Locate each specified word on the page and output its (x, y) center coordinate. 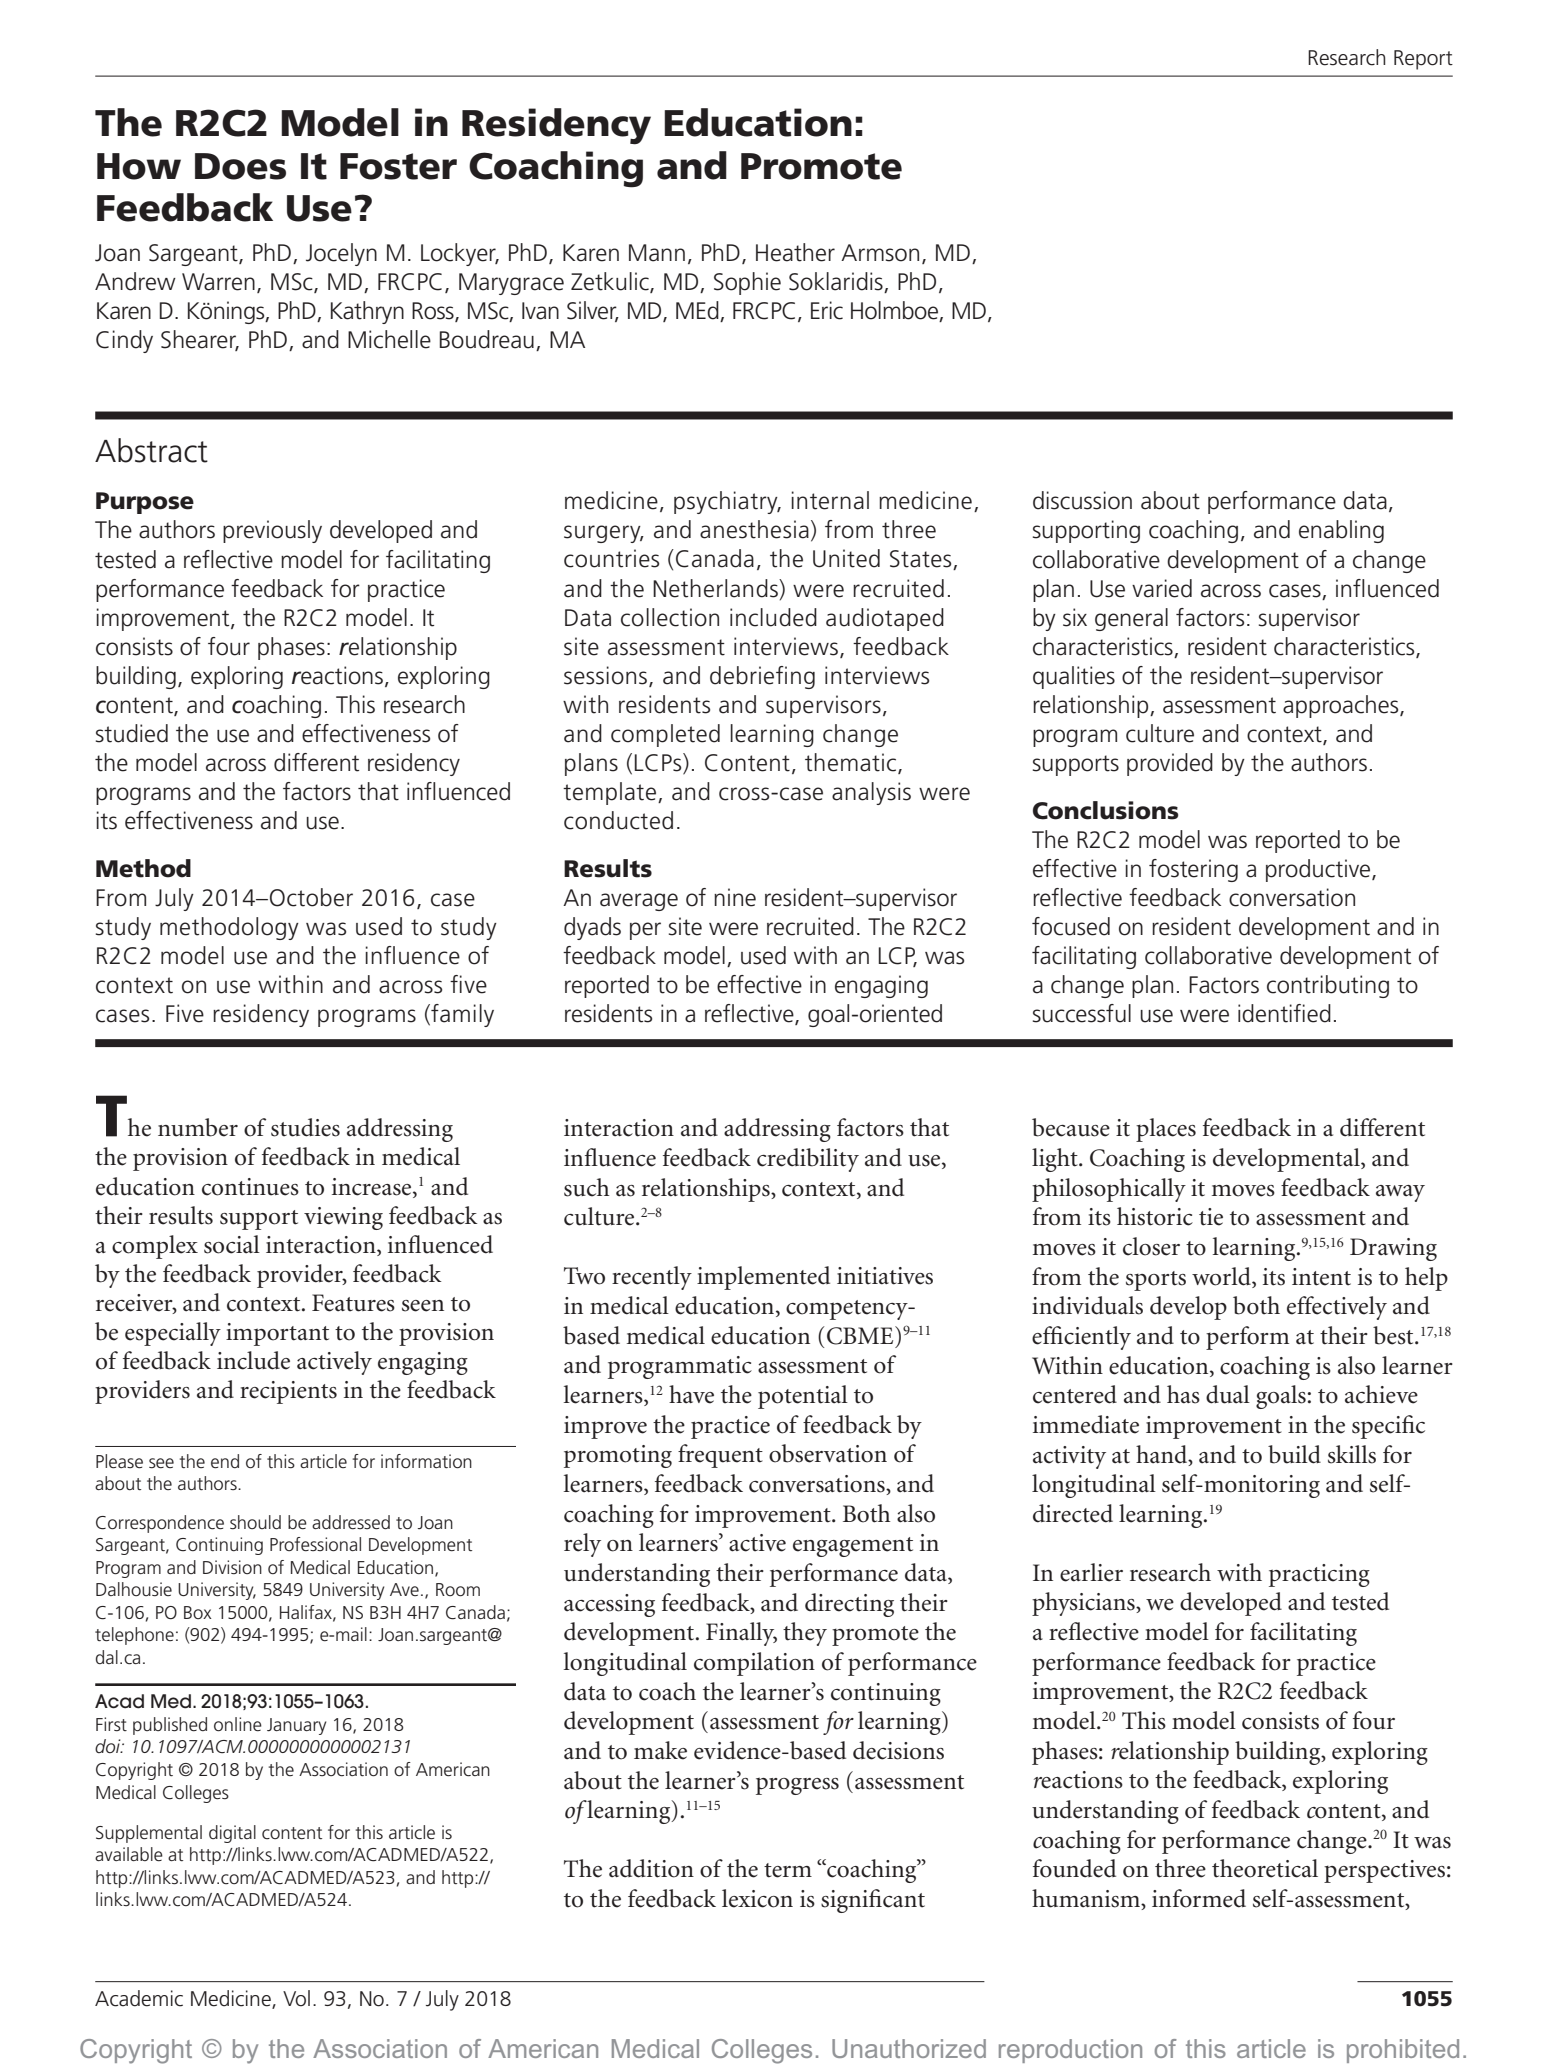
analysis (871, 793)
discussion (1082, 500)
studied (132, 733)
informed (1199, 1898)
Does (240, 166)
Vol (296, 1998)
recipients (288, 1392)
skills (1352, 1454)
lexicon (757, 1898)
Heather (795, 252)
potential (803, 1397)
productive (1319, 870)
